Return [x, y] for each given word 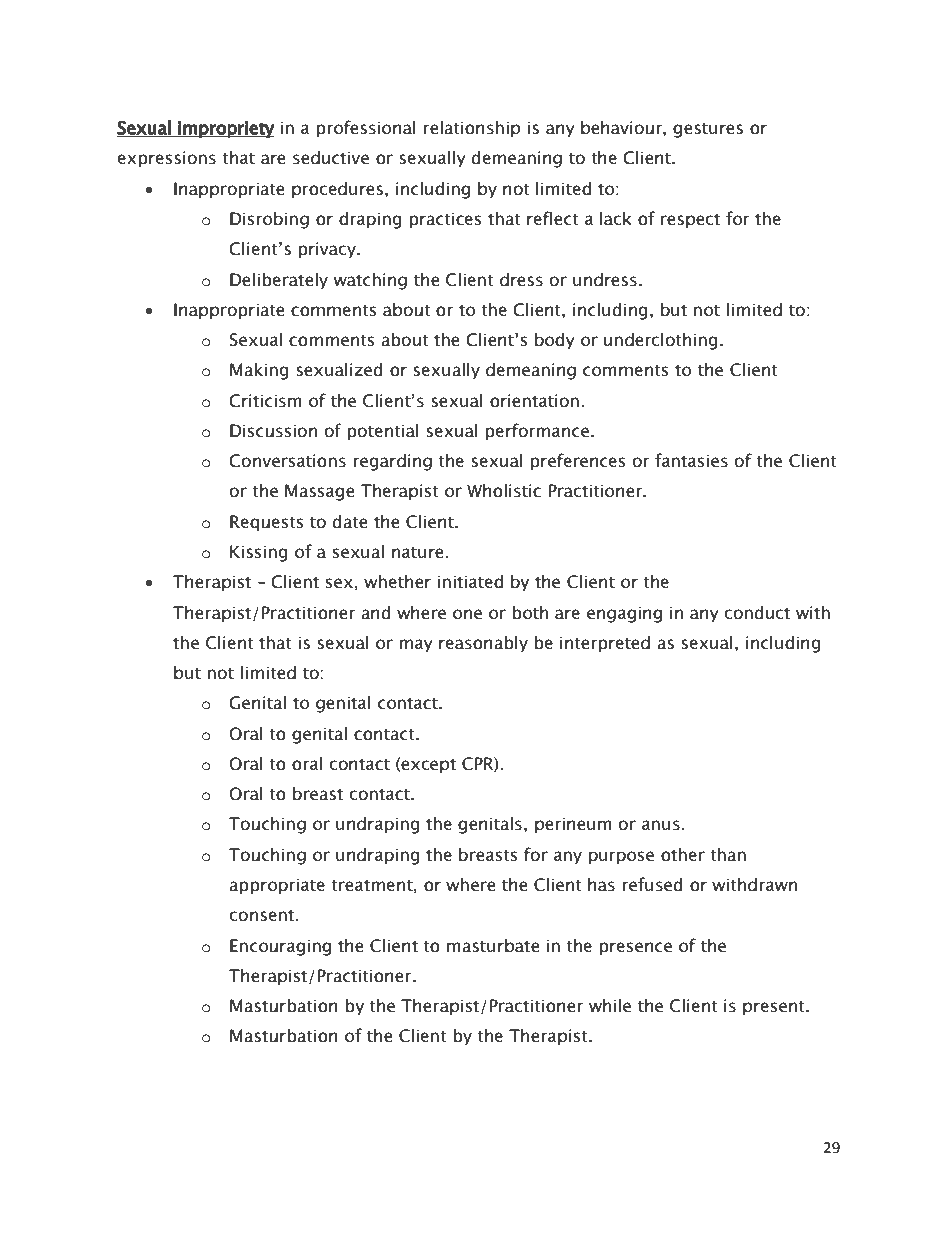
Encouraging [280, 947]
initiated [470, 582]
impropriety [225, 129]
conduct [757, 613]
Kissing [259, 553]
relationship [472, 129]
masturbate [493, 946]
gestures [708, 130]
